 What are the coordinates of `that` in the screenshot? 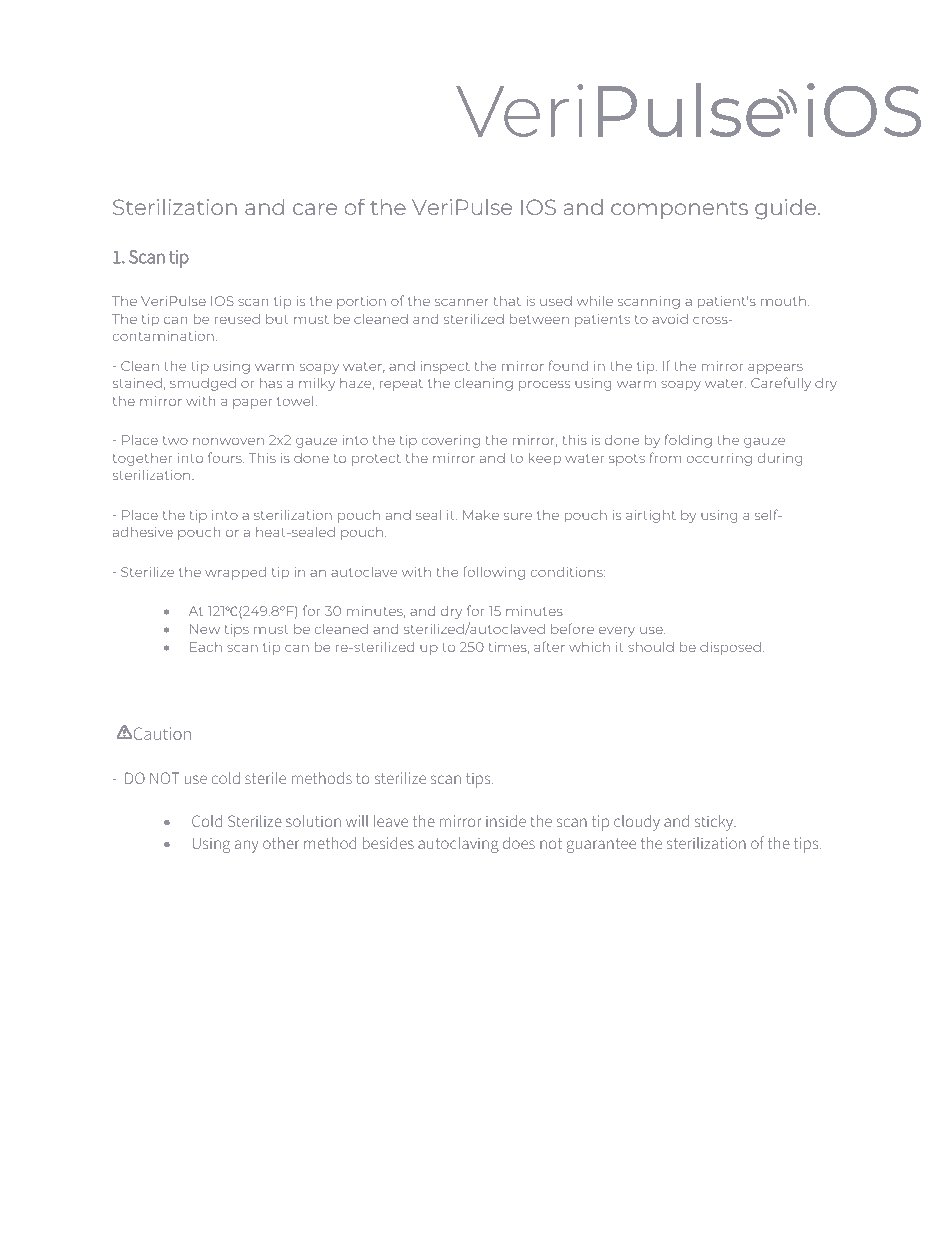 It's located at (507, 301).
